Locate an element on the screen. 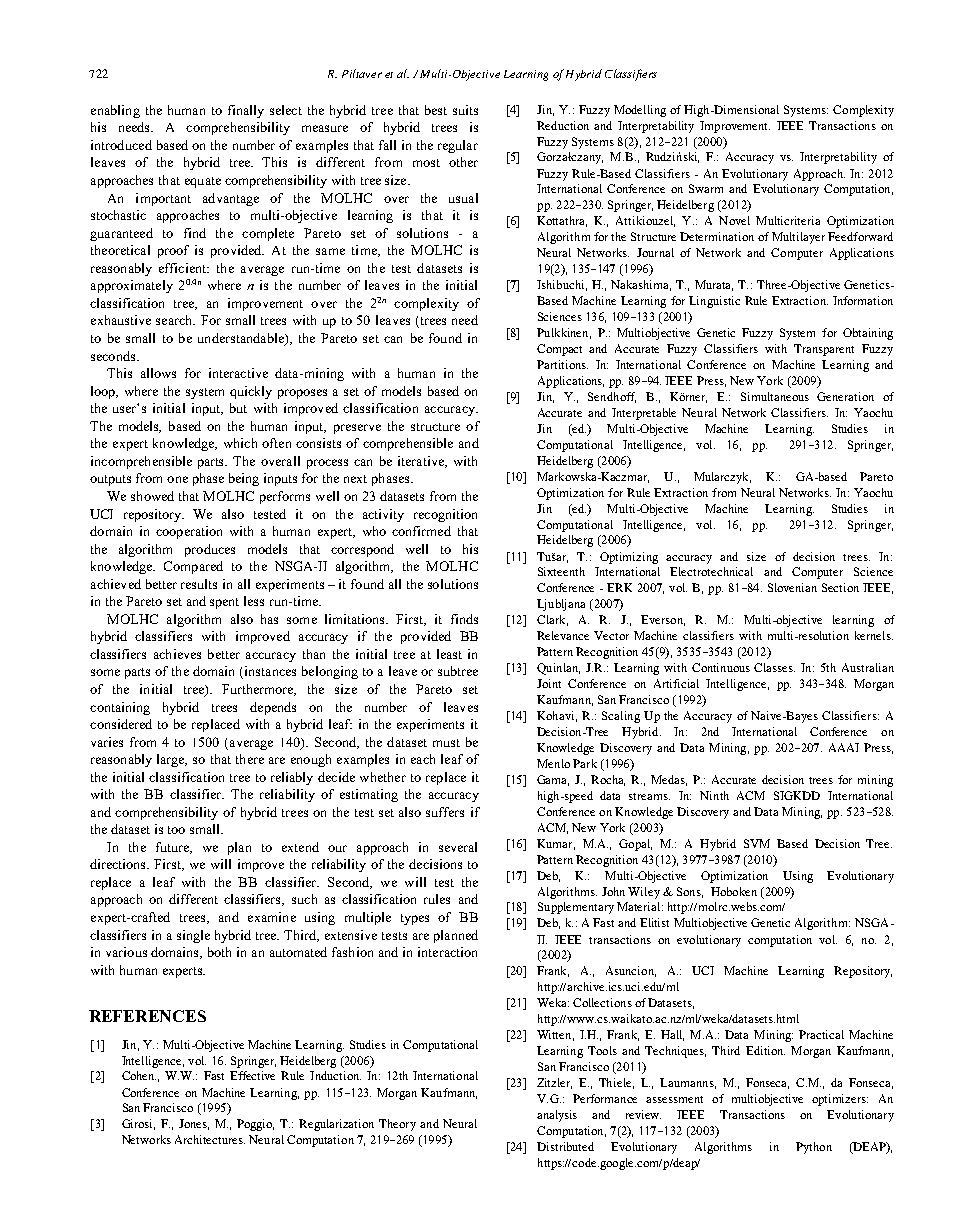  Architectures is located at coordinates (210, 1139).
